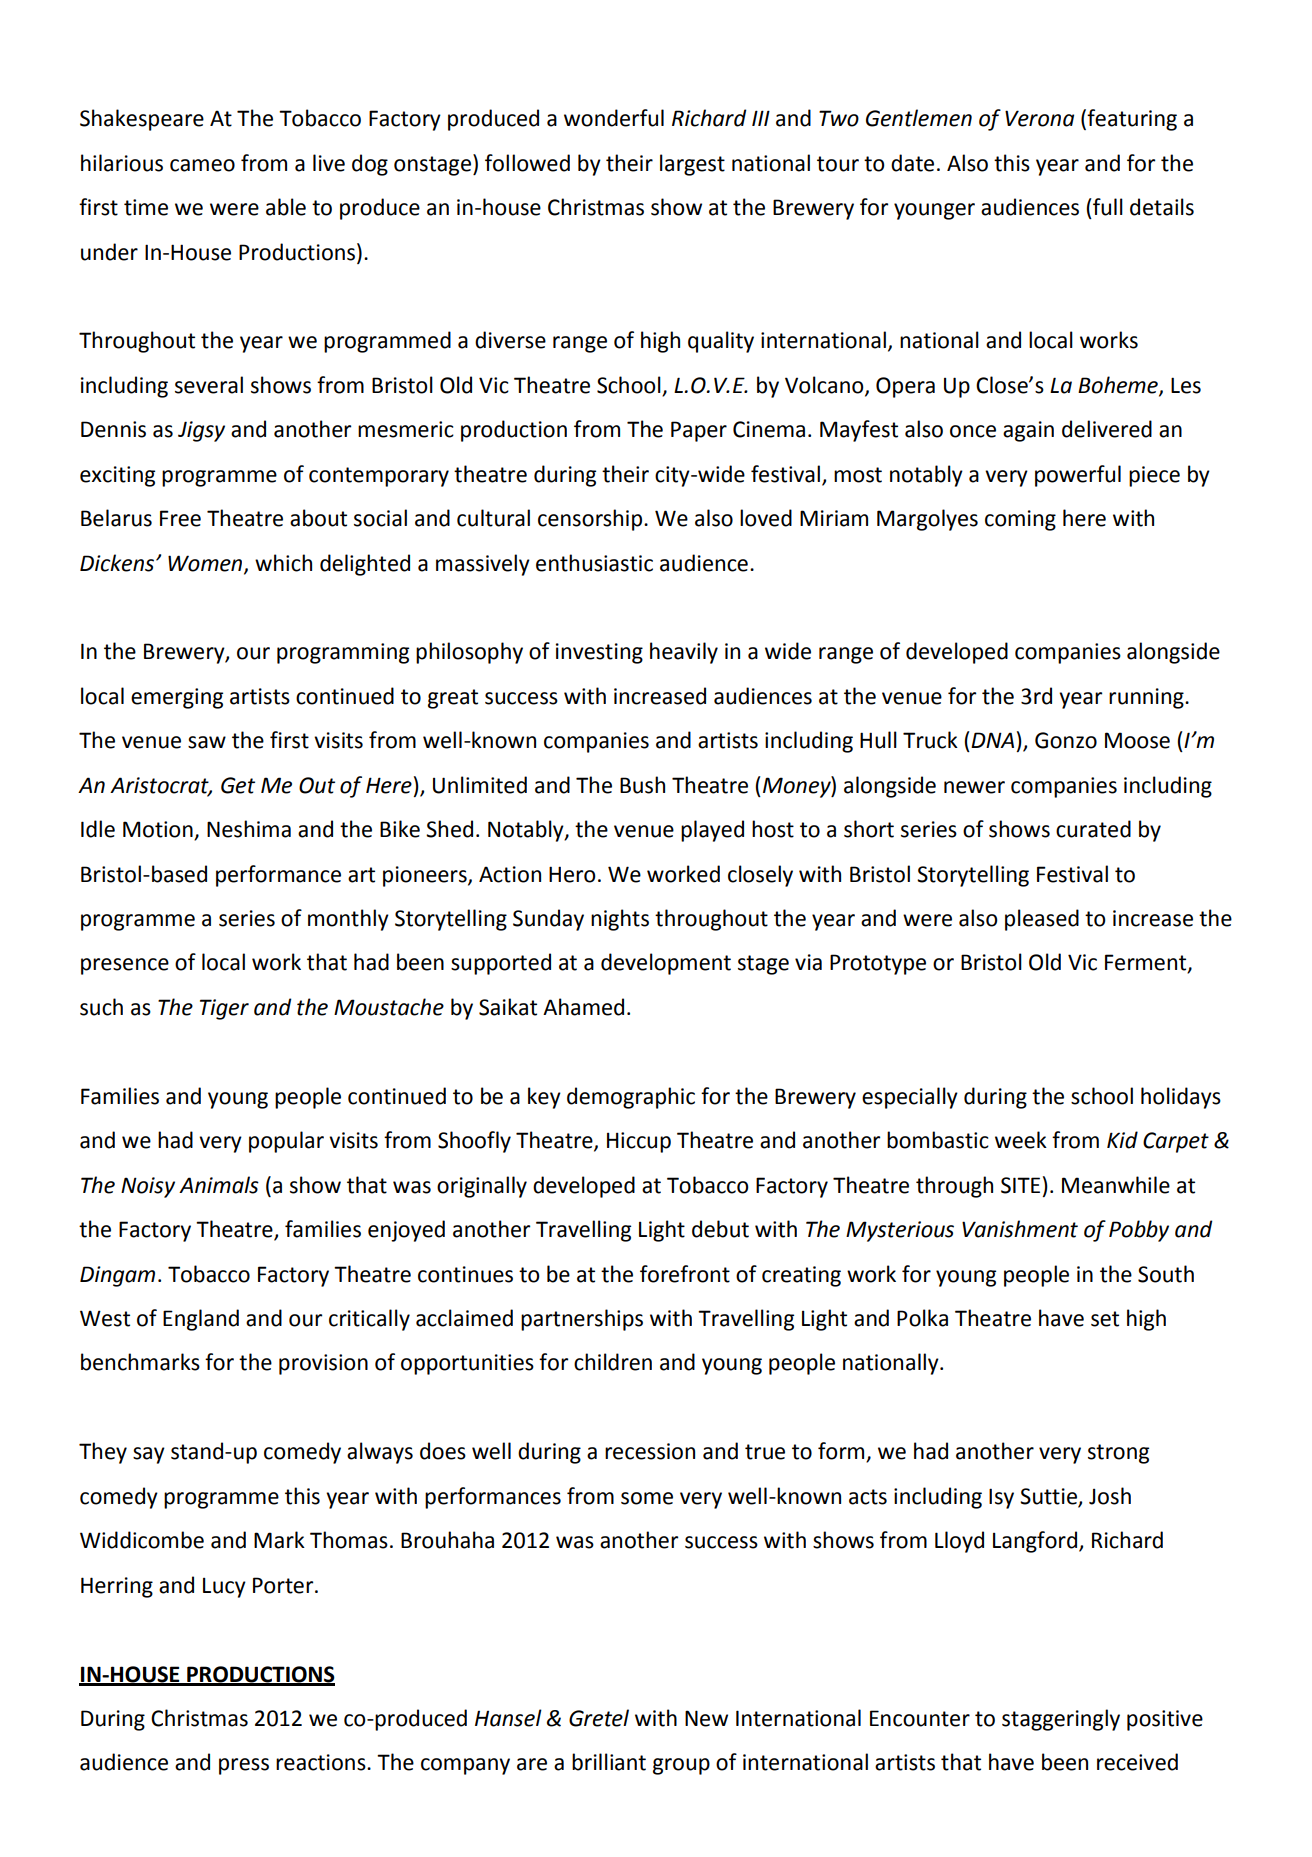  Describe the element at coordinates (177, 698) in the page. I see `emerging` at that location.
